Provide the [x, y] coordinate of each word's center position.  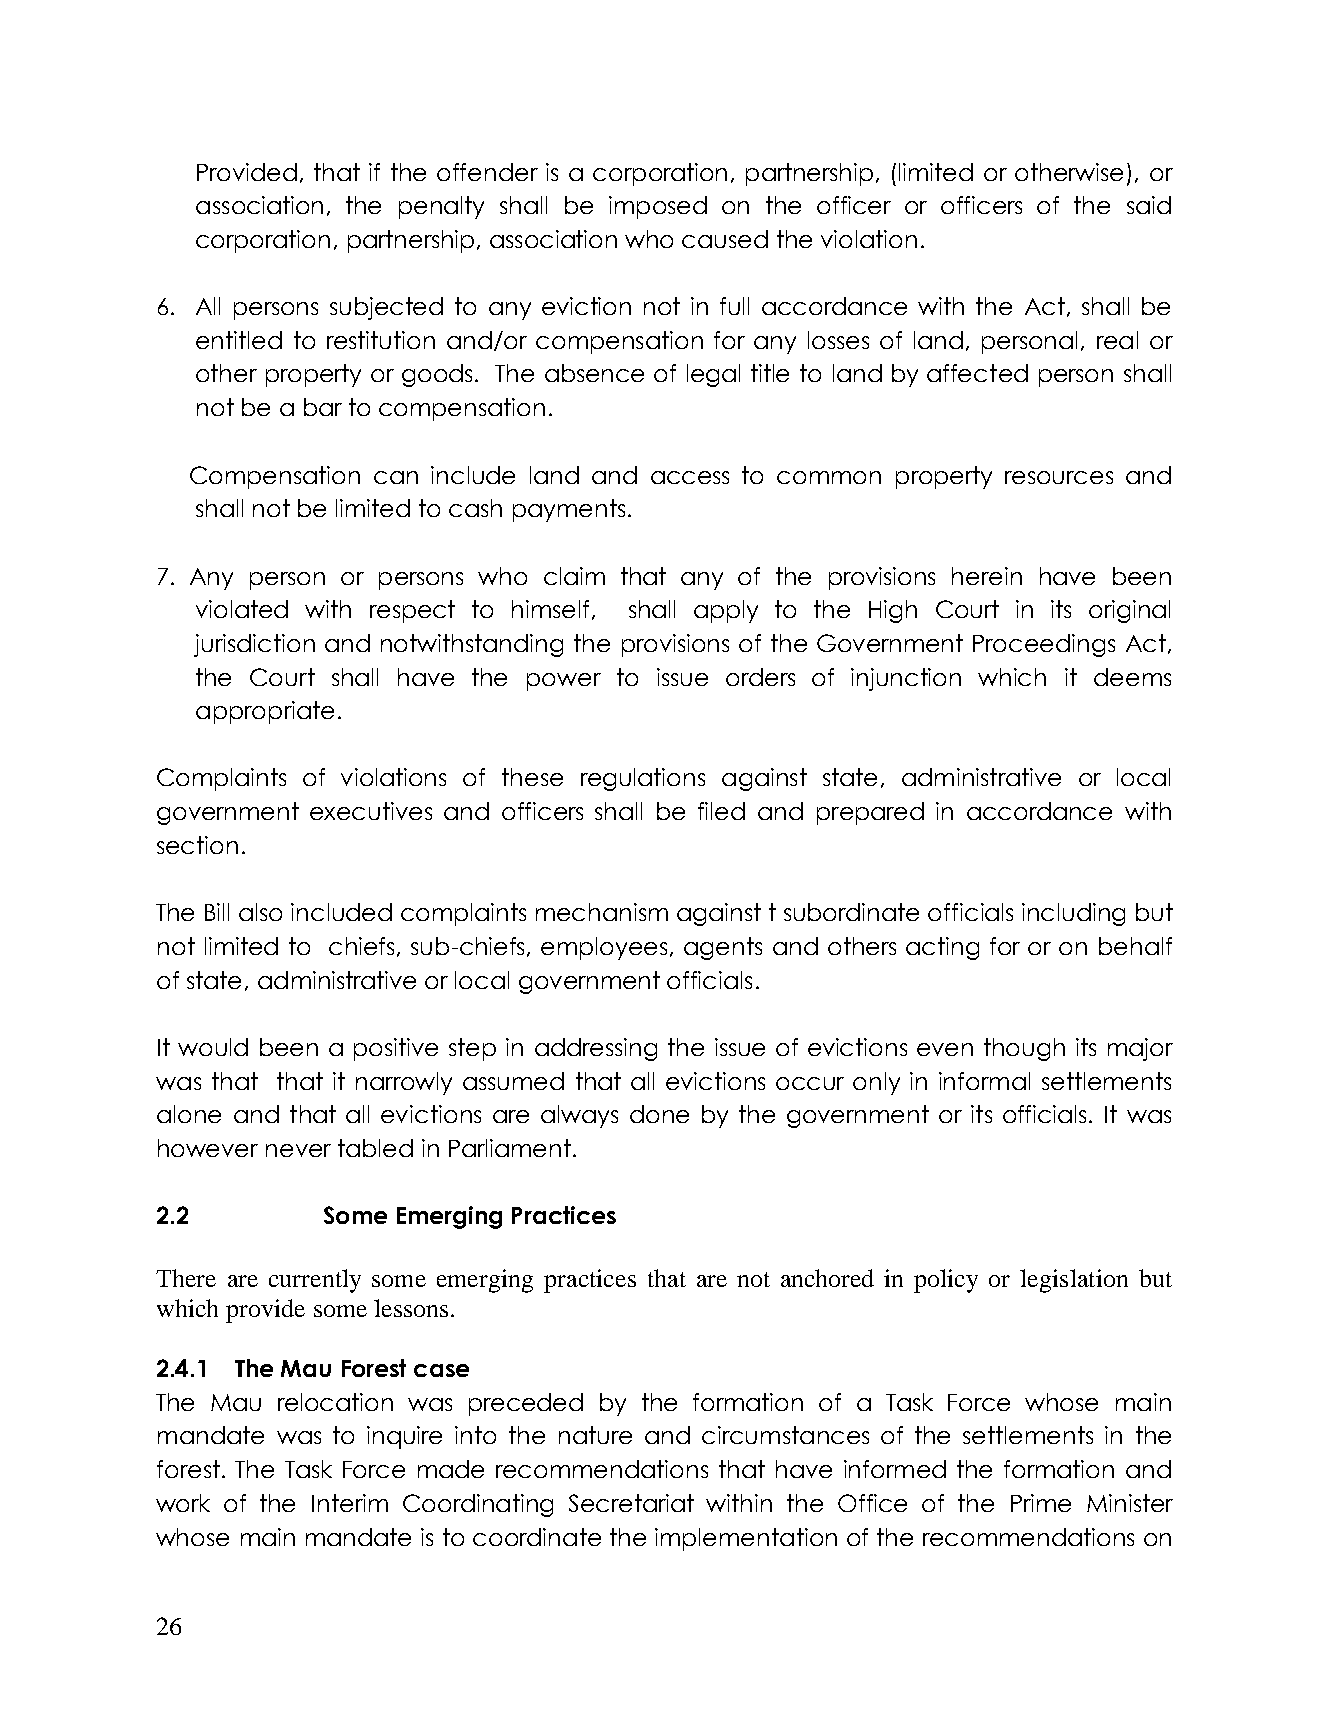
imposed [658, 207]
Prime [1041, 1503]
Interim [350, 1503]
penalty [441, 207]
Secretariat [631, 1503]
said [1149, 205]
